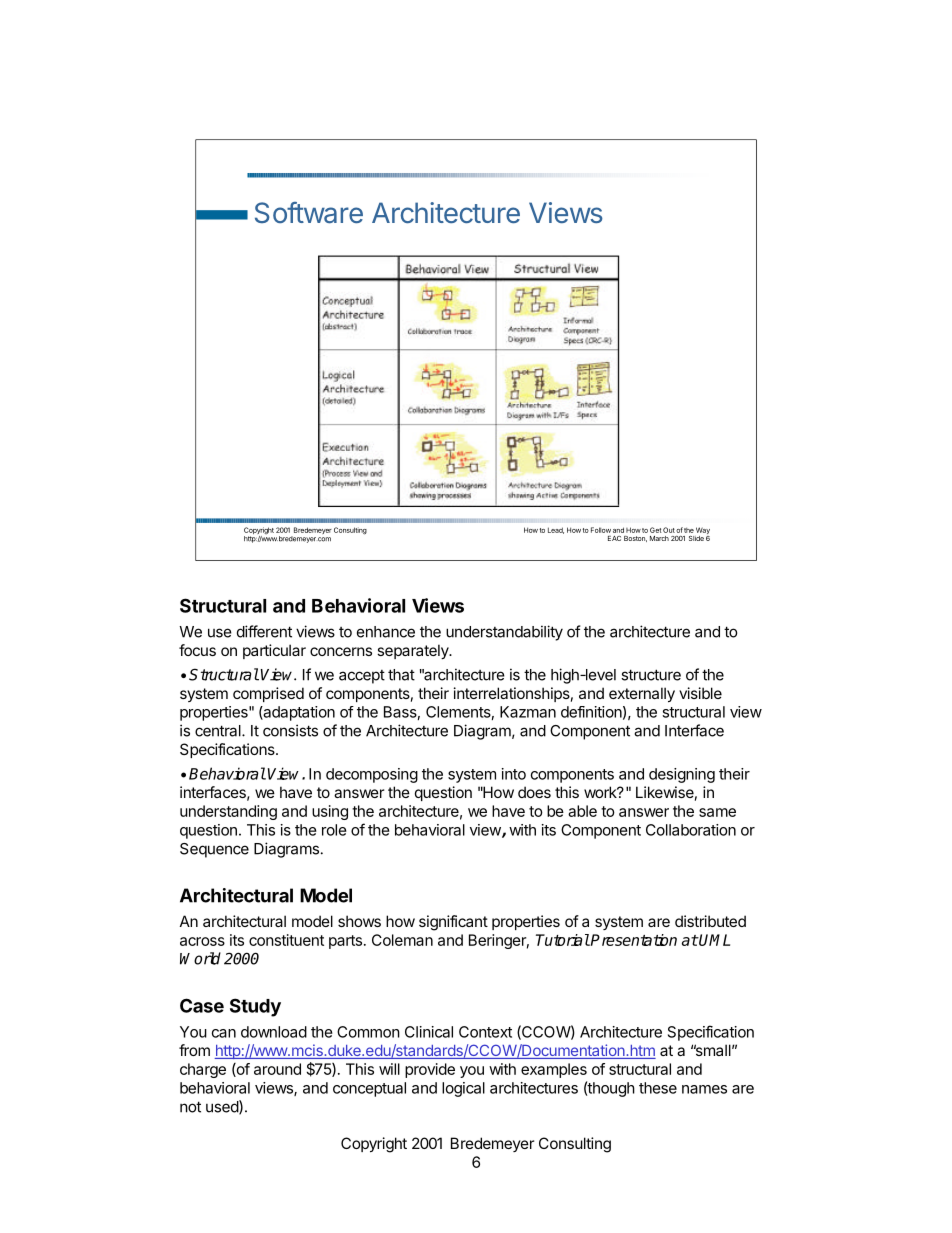  Describe the element at coordinates (556, 530) in the screenshot. I see `Lead` at that location.
